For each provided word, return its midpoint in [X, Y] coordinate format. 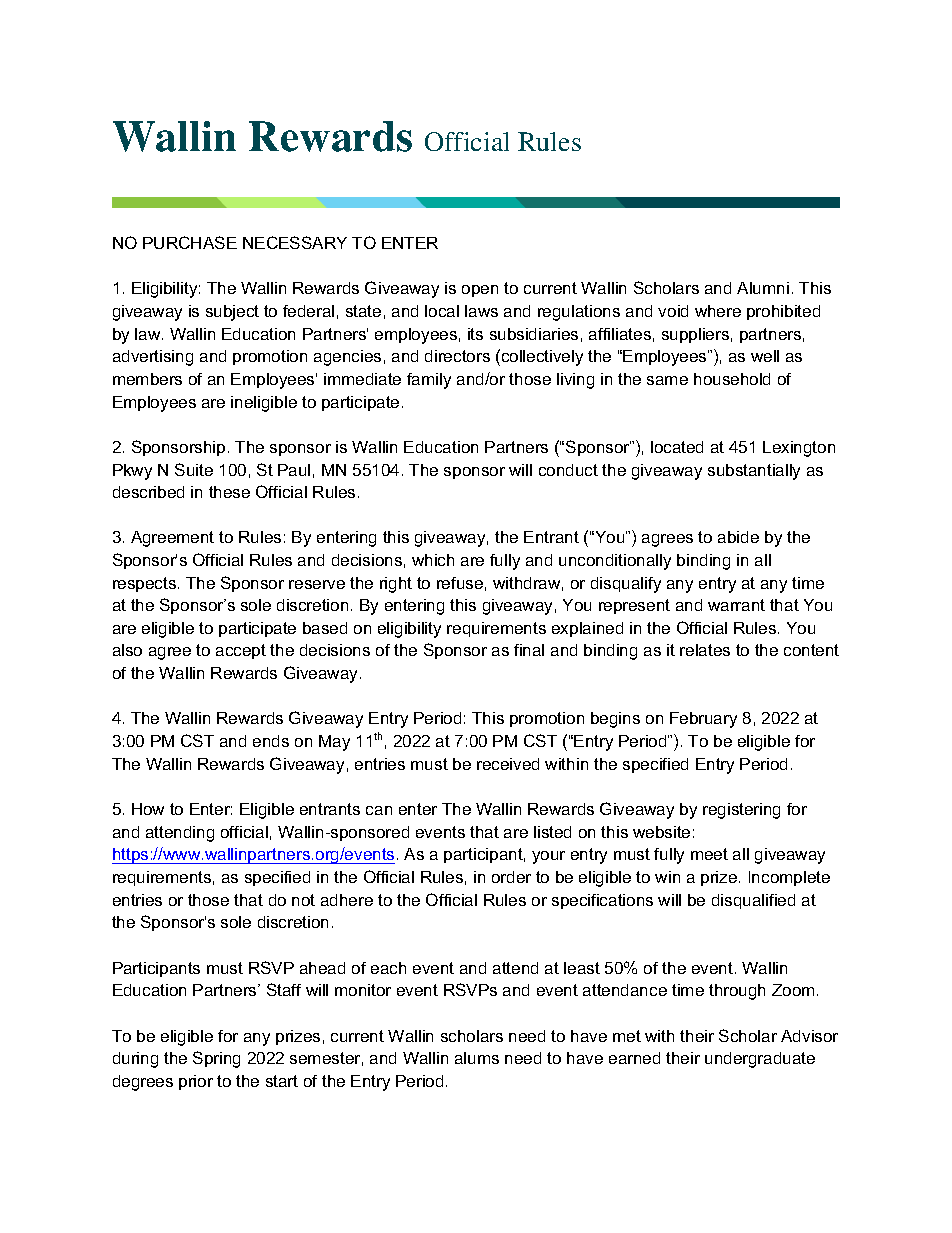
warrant [736, 605]
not [303, 900]
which [433, 560]
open [480, 291]
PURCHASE [190, 242]
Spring [216, 1059]
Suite [194, 469]
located [677, 447]
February [703, 720]
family [429, 381]
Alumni [763, 288]
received [508, 764]
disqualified [753, 901]
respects [144, 584]
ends [271, 741]
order [511, 877]
